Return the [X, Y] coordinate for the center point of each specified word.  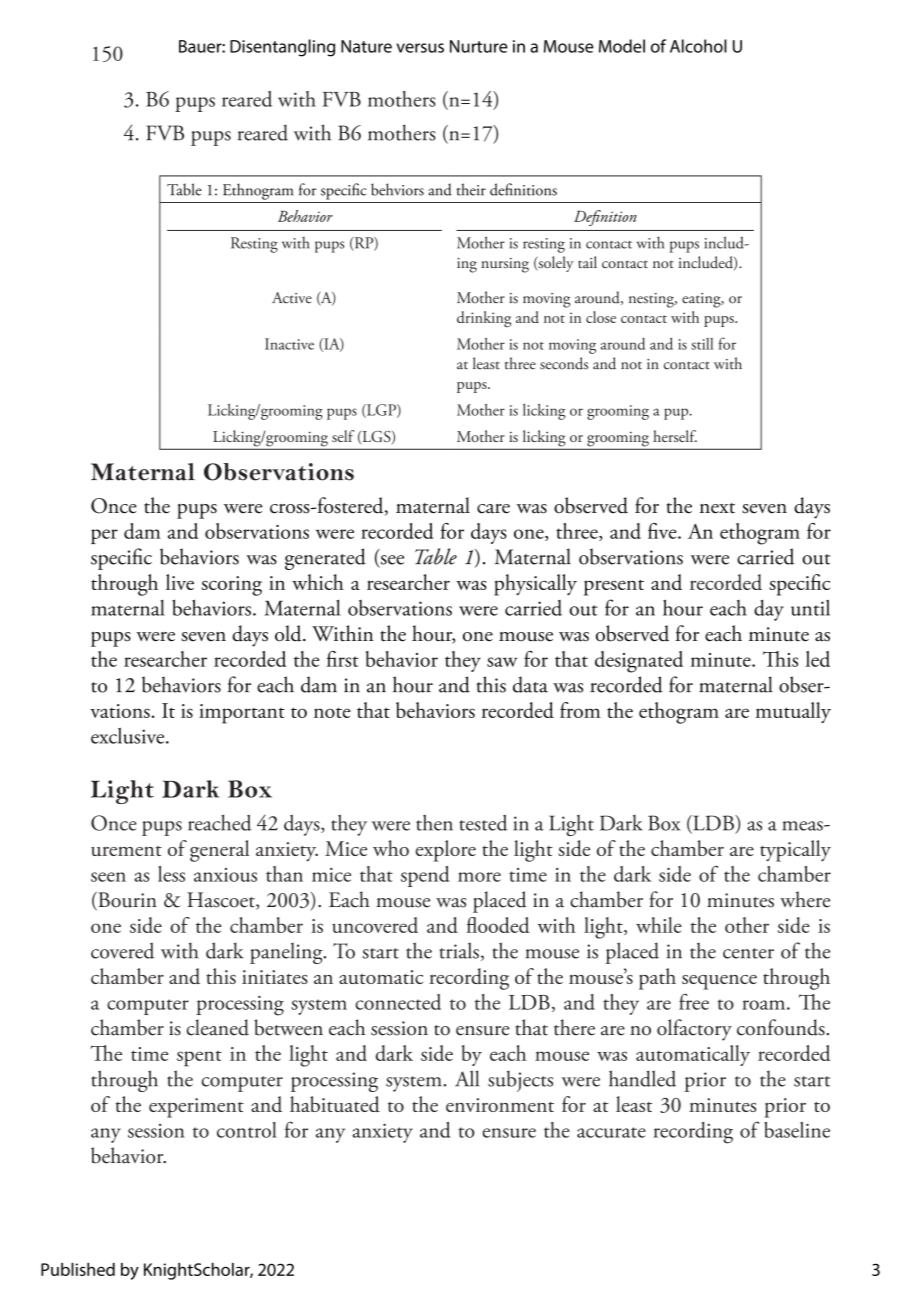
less [171, 874]
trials [459, 950]
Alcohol [698, 46]
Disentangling [282, 48]
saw [502, 662]
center [748, 953]
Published [78, 1269]
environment [500, 1105]
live [180, 582]
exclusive [129, 735]
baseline [797, 1130]
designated [639, 662]
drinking [484, 319]
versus [420, 48]
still [702, 344]
